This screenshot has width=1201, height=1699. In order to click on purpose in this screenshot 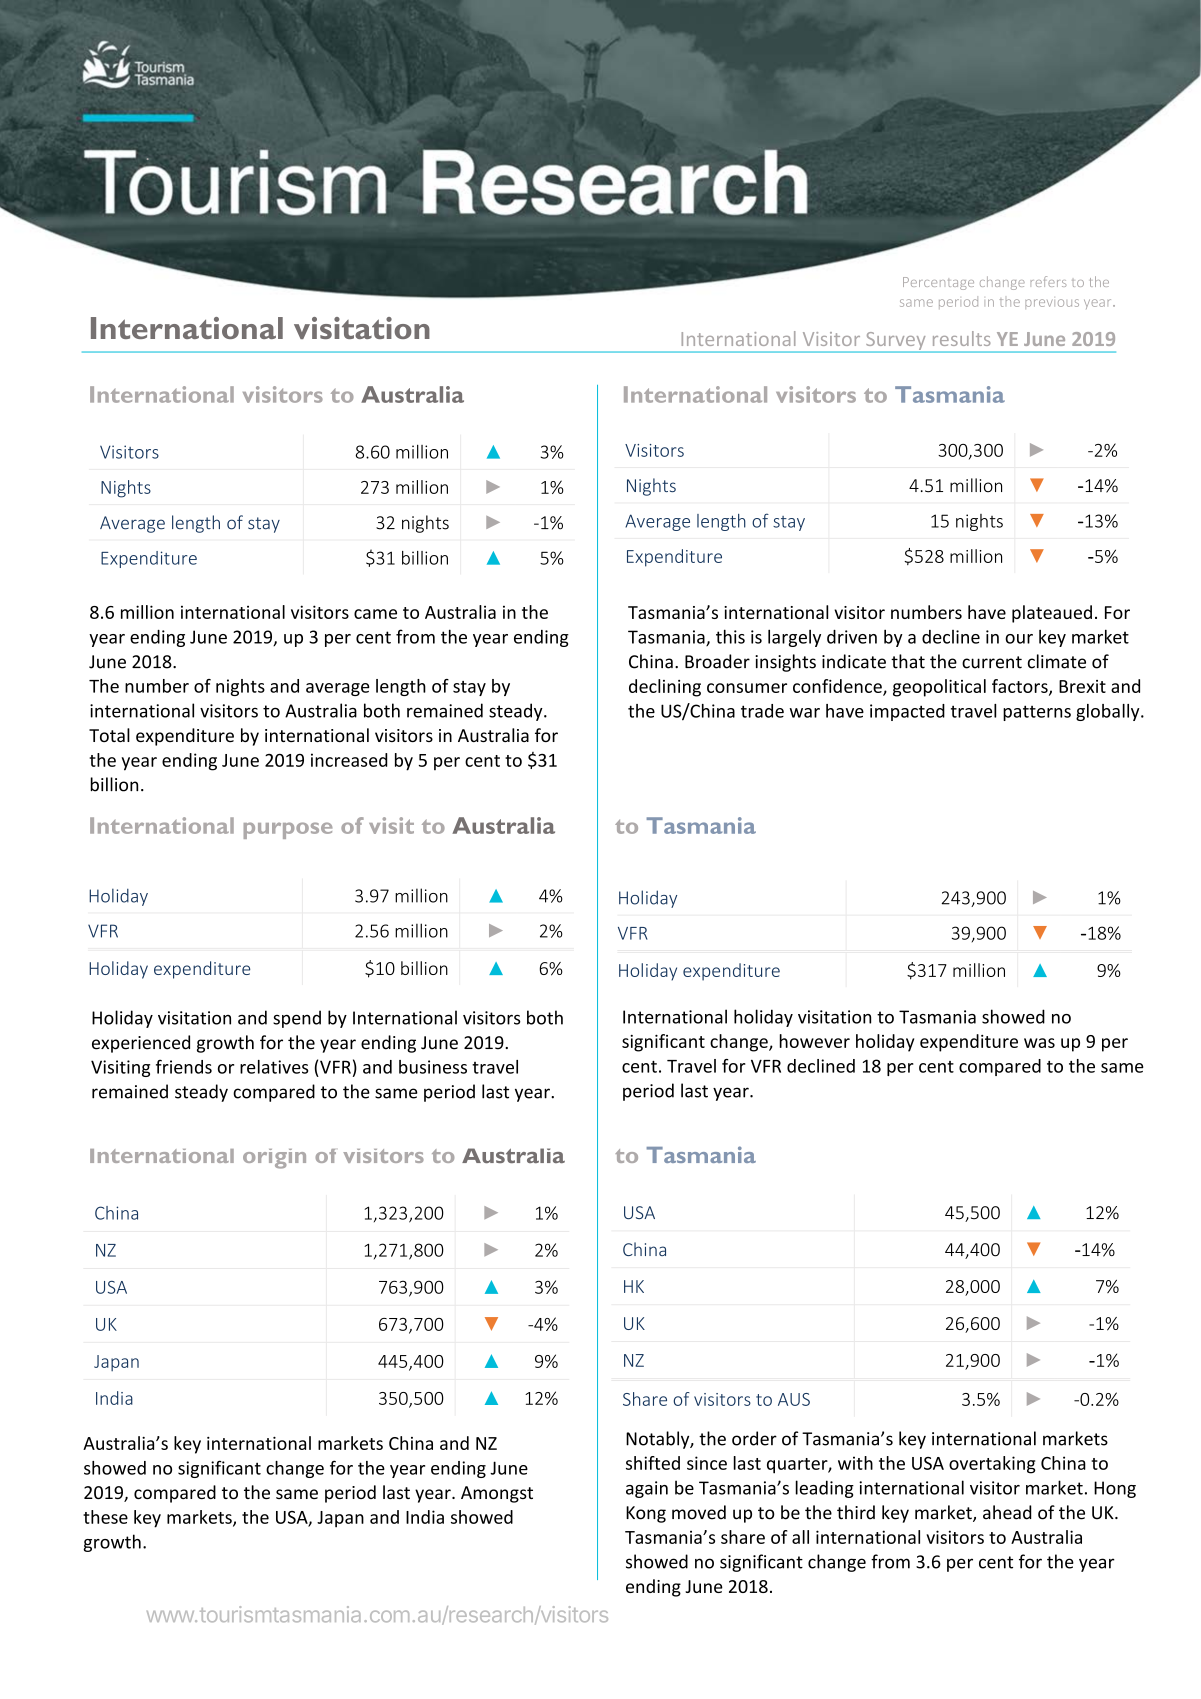, I will do `click(288, 830)`.
